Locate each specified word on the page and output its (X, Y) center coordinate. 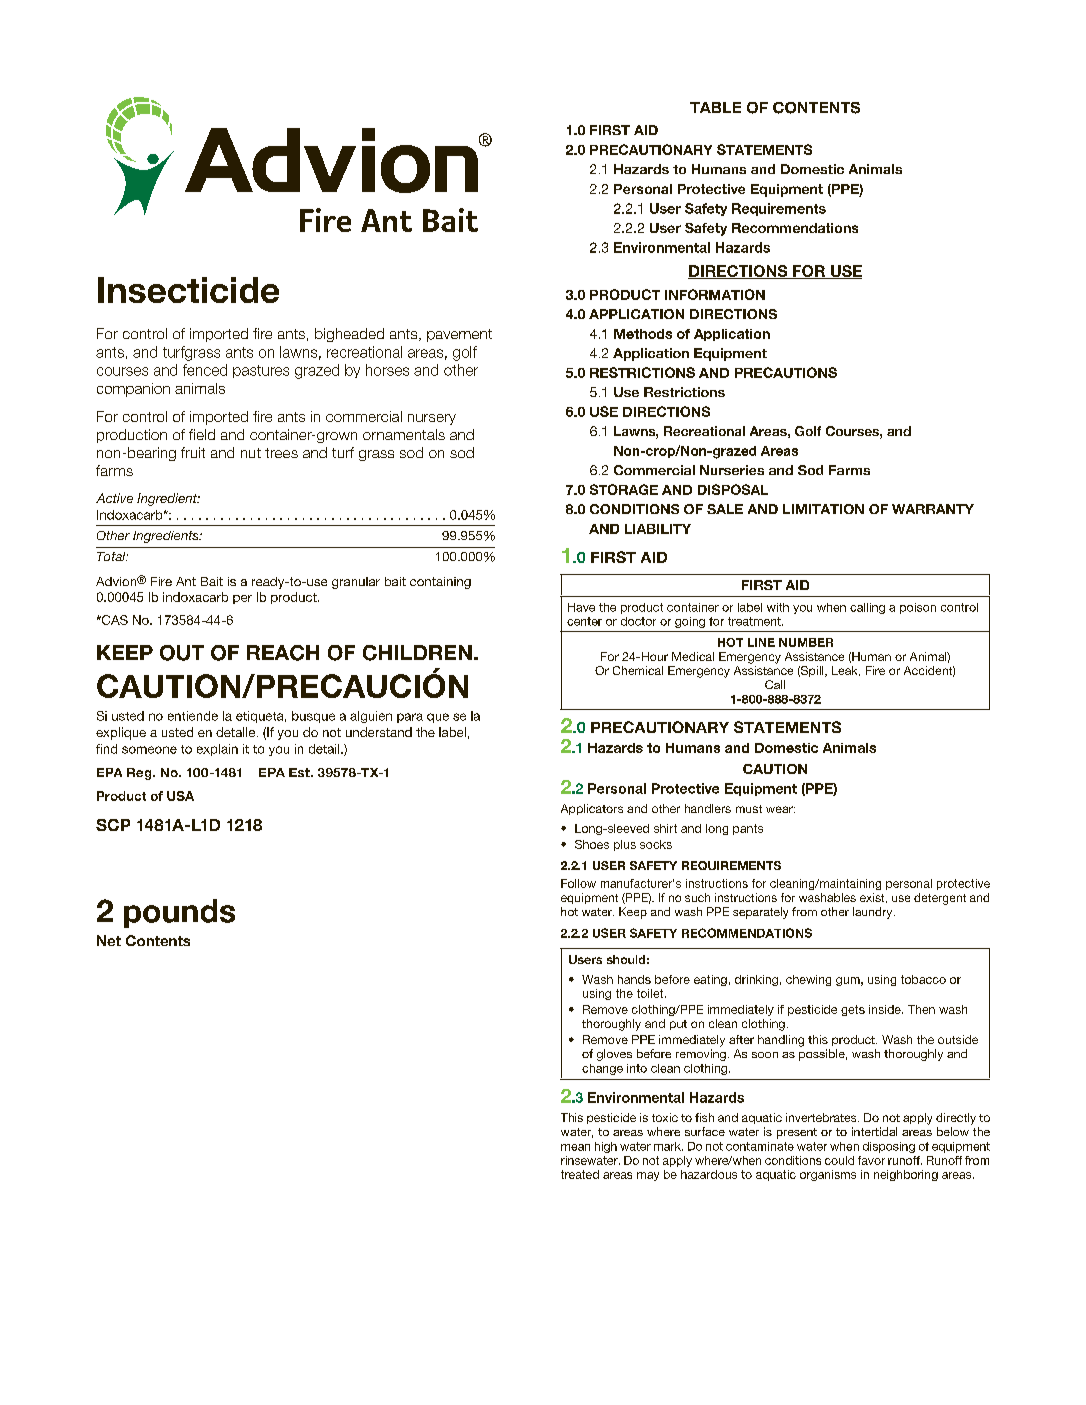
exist (873, 898)
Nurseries (732, 470)
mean (575, 1147)
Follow (578, 883)
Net (109, 940)
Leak (846, 671)
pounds (179, 913)
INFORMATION (715, 294)
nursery (432, 419)
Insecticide (188, 290)
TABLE (715, 107)
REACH (283, 653)
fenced (205, 370)
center (584, 621)
